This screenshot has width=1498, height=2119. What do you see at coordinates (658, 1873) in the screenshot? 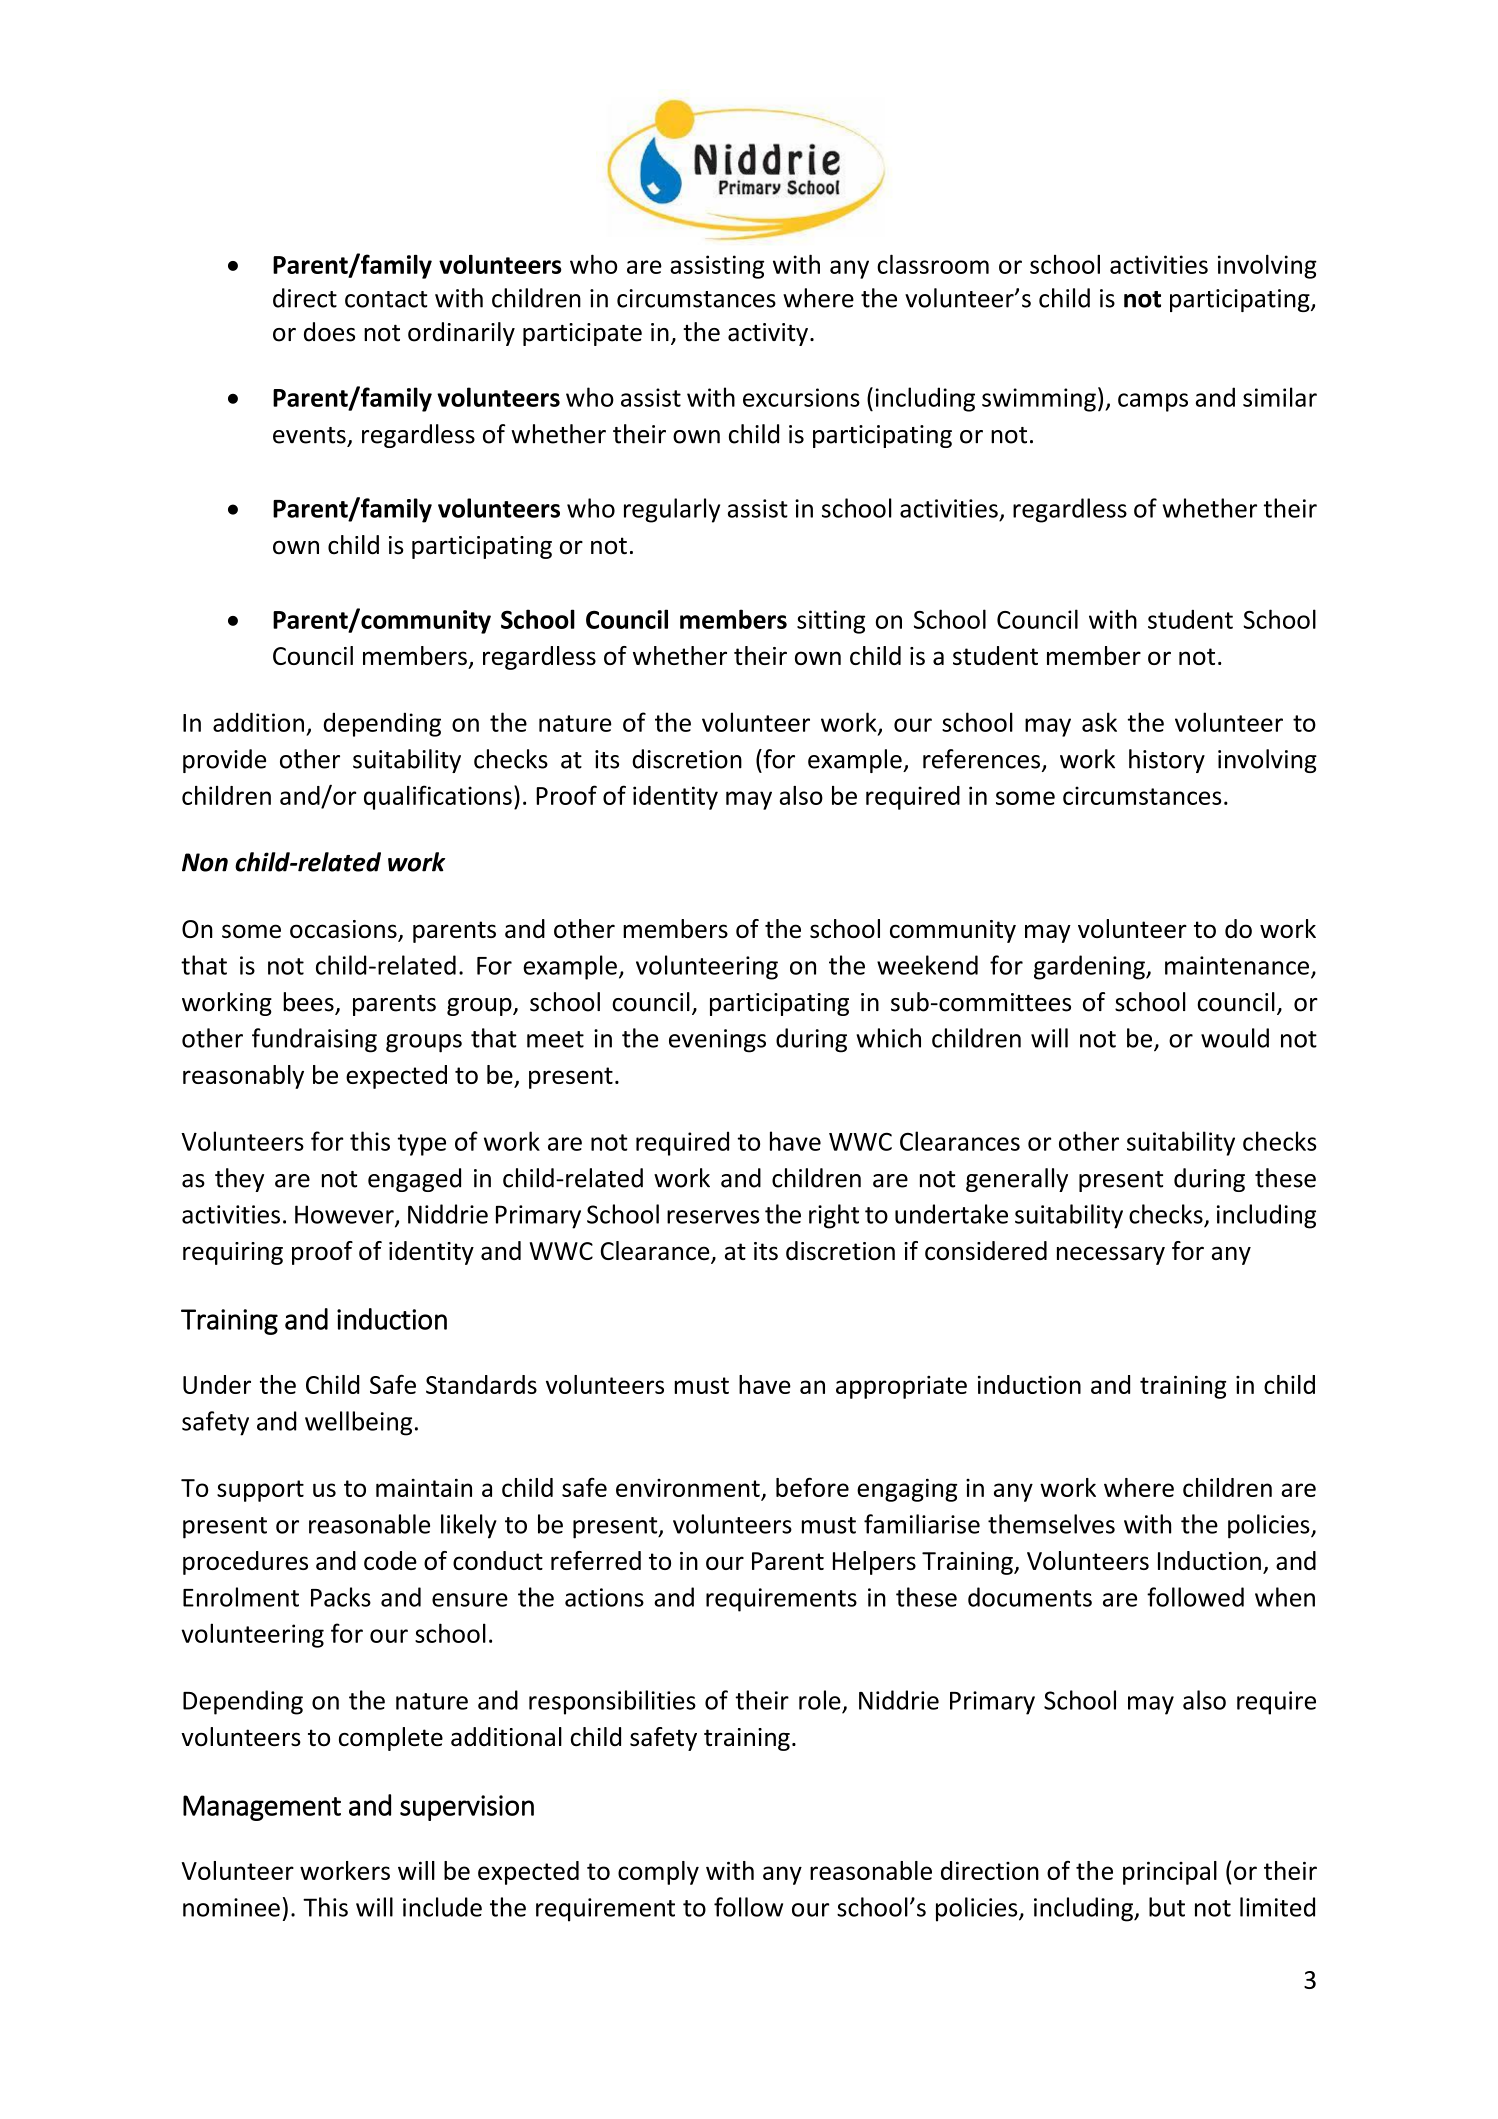
I see `comply` at bounding box center [658, 1873].
